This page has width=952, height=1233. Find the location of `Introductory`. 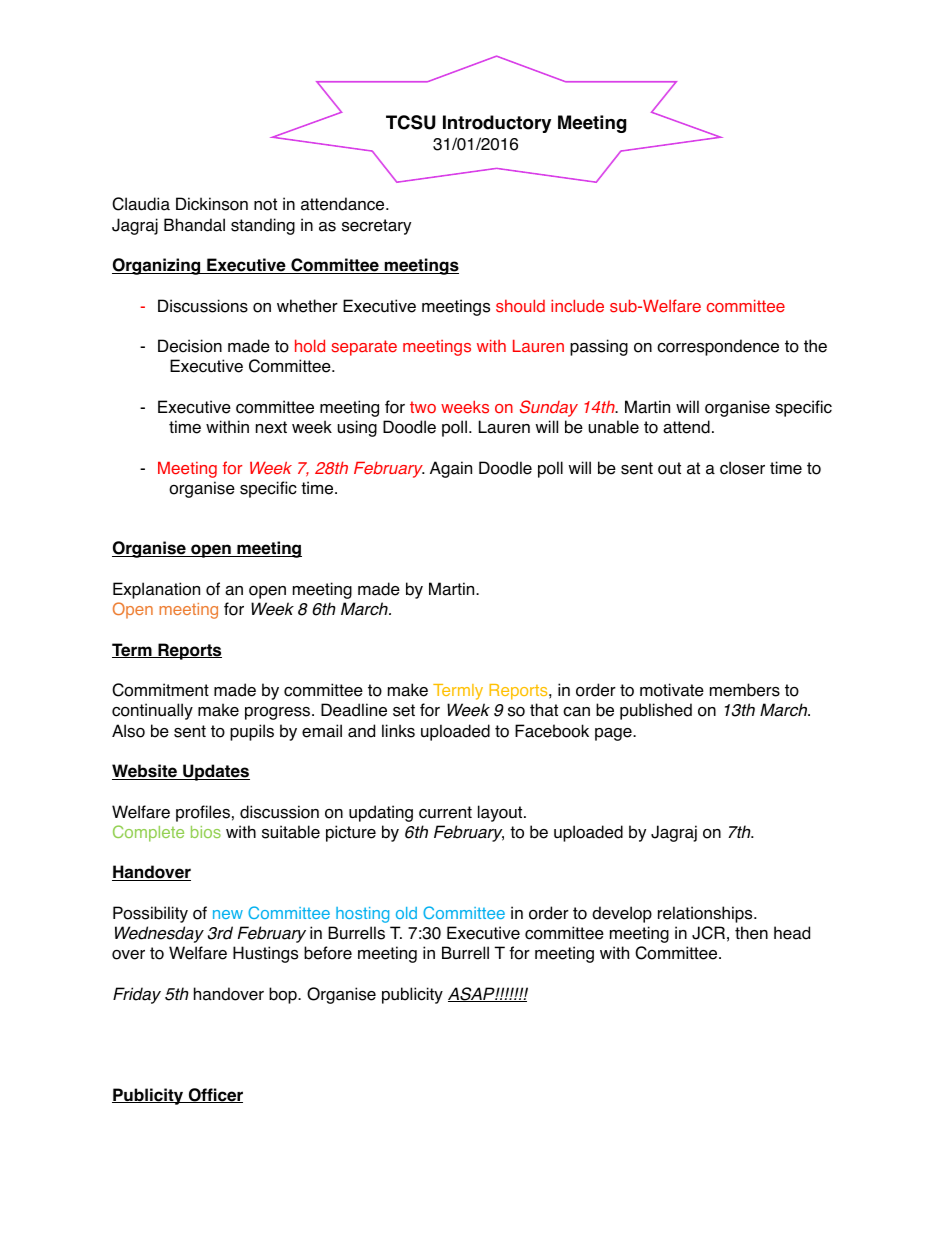

Introductory is located at coordinates (497, 124).
